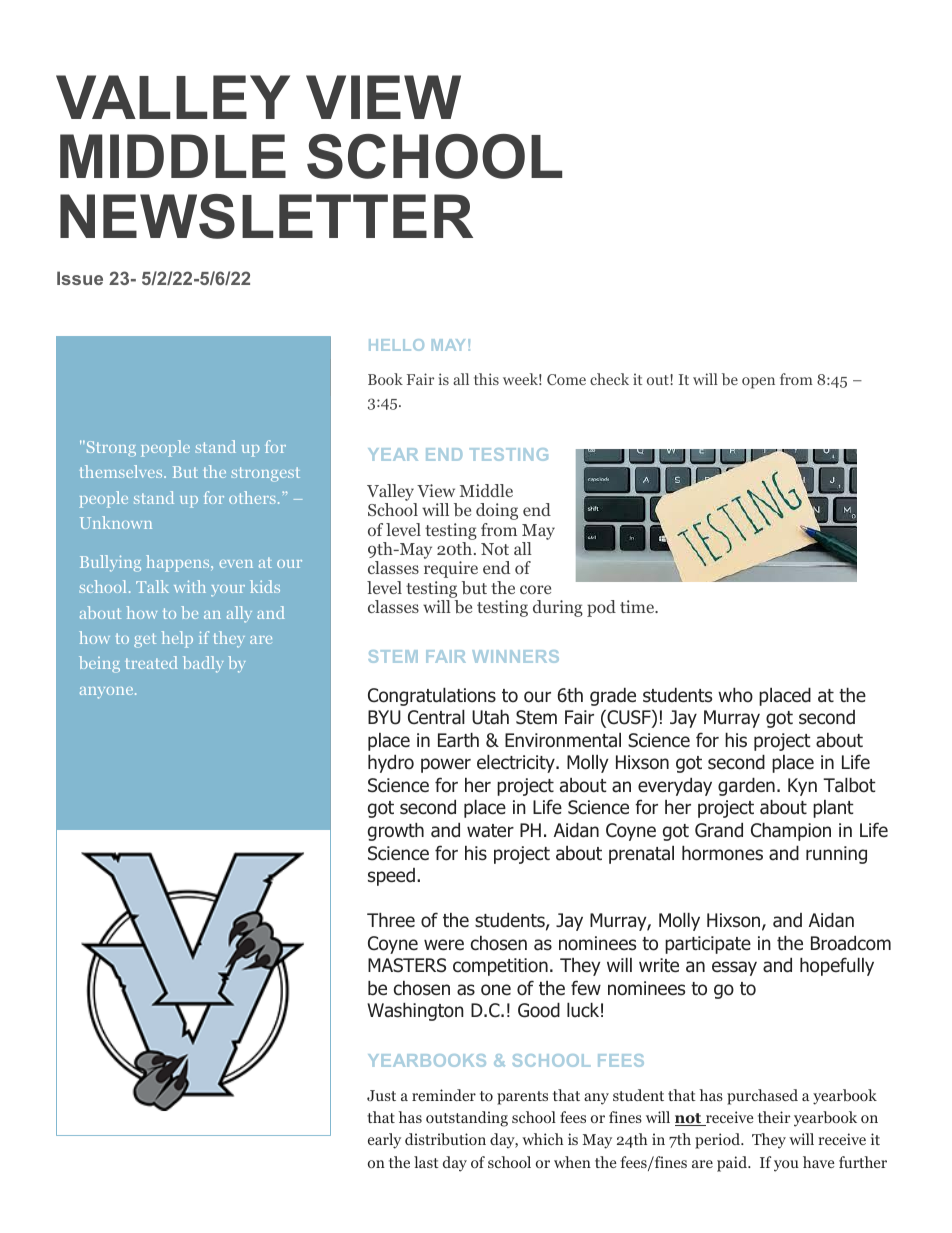  I want to click on were, so click(444, 944).
